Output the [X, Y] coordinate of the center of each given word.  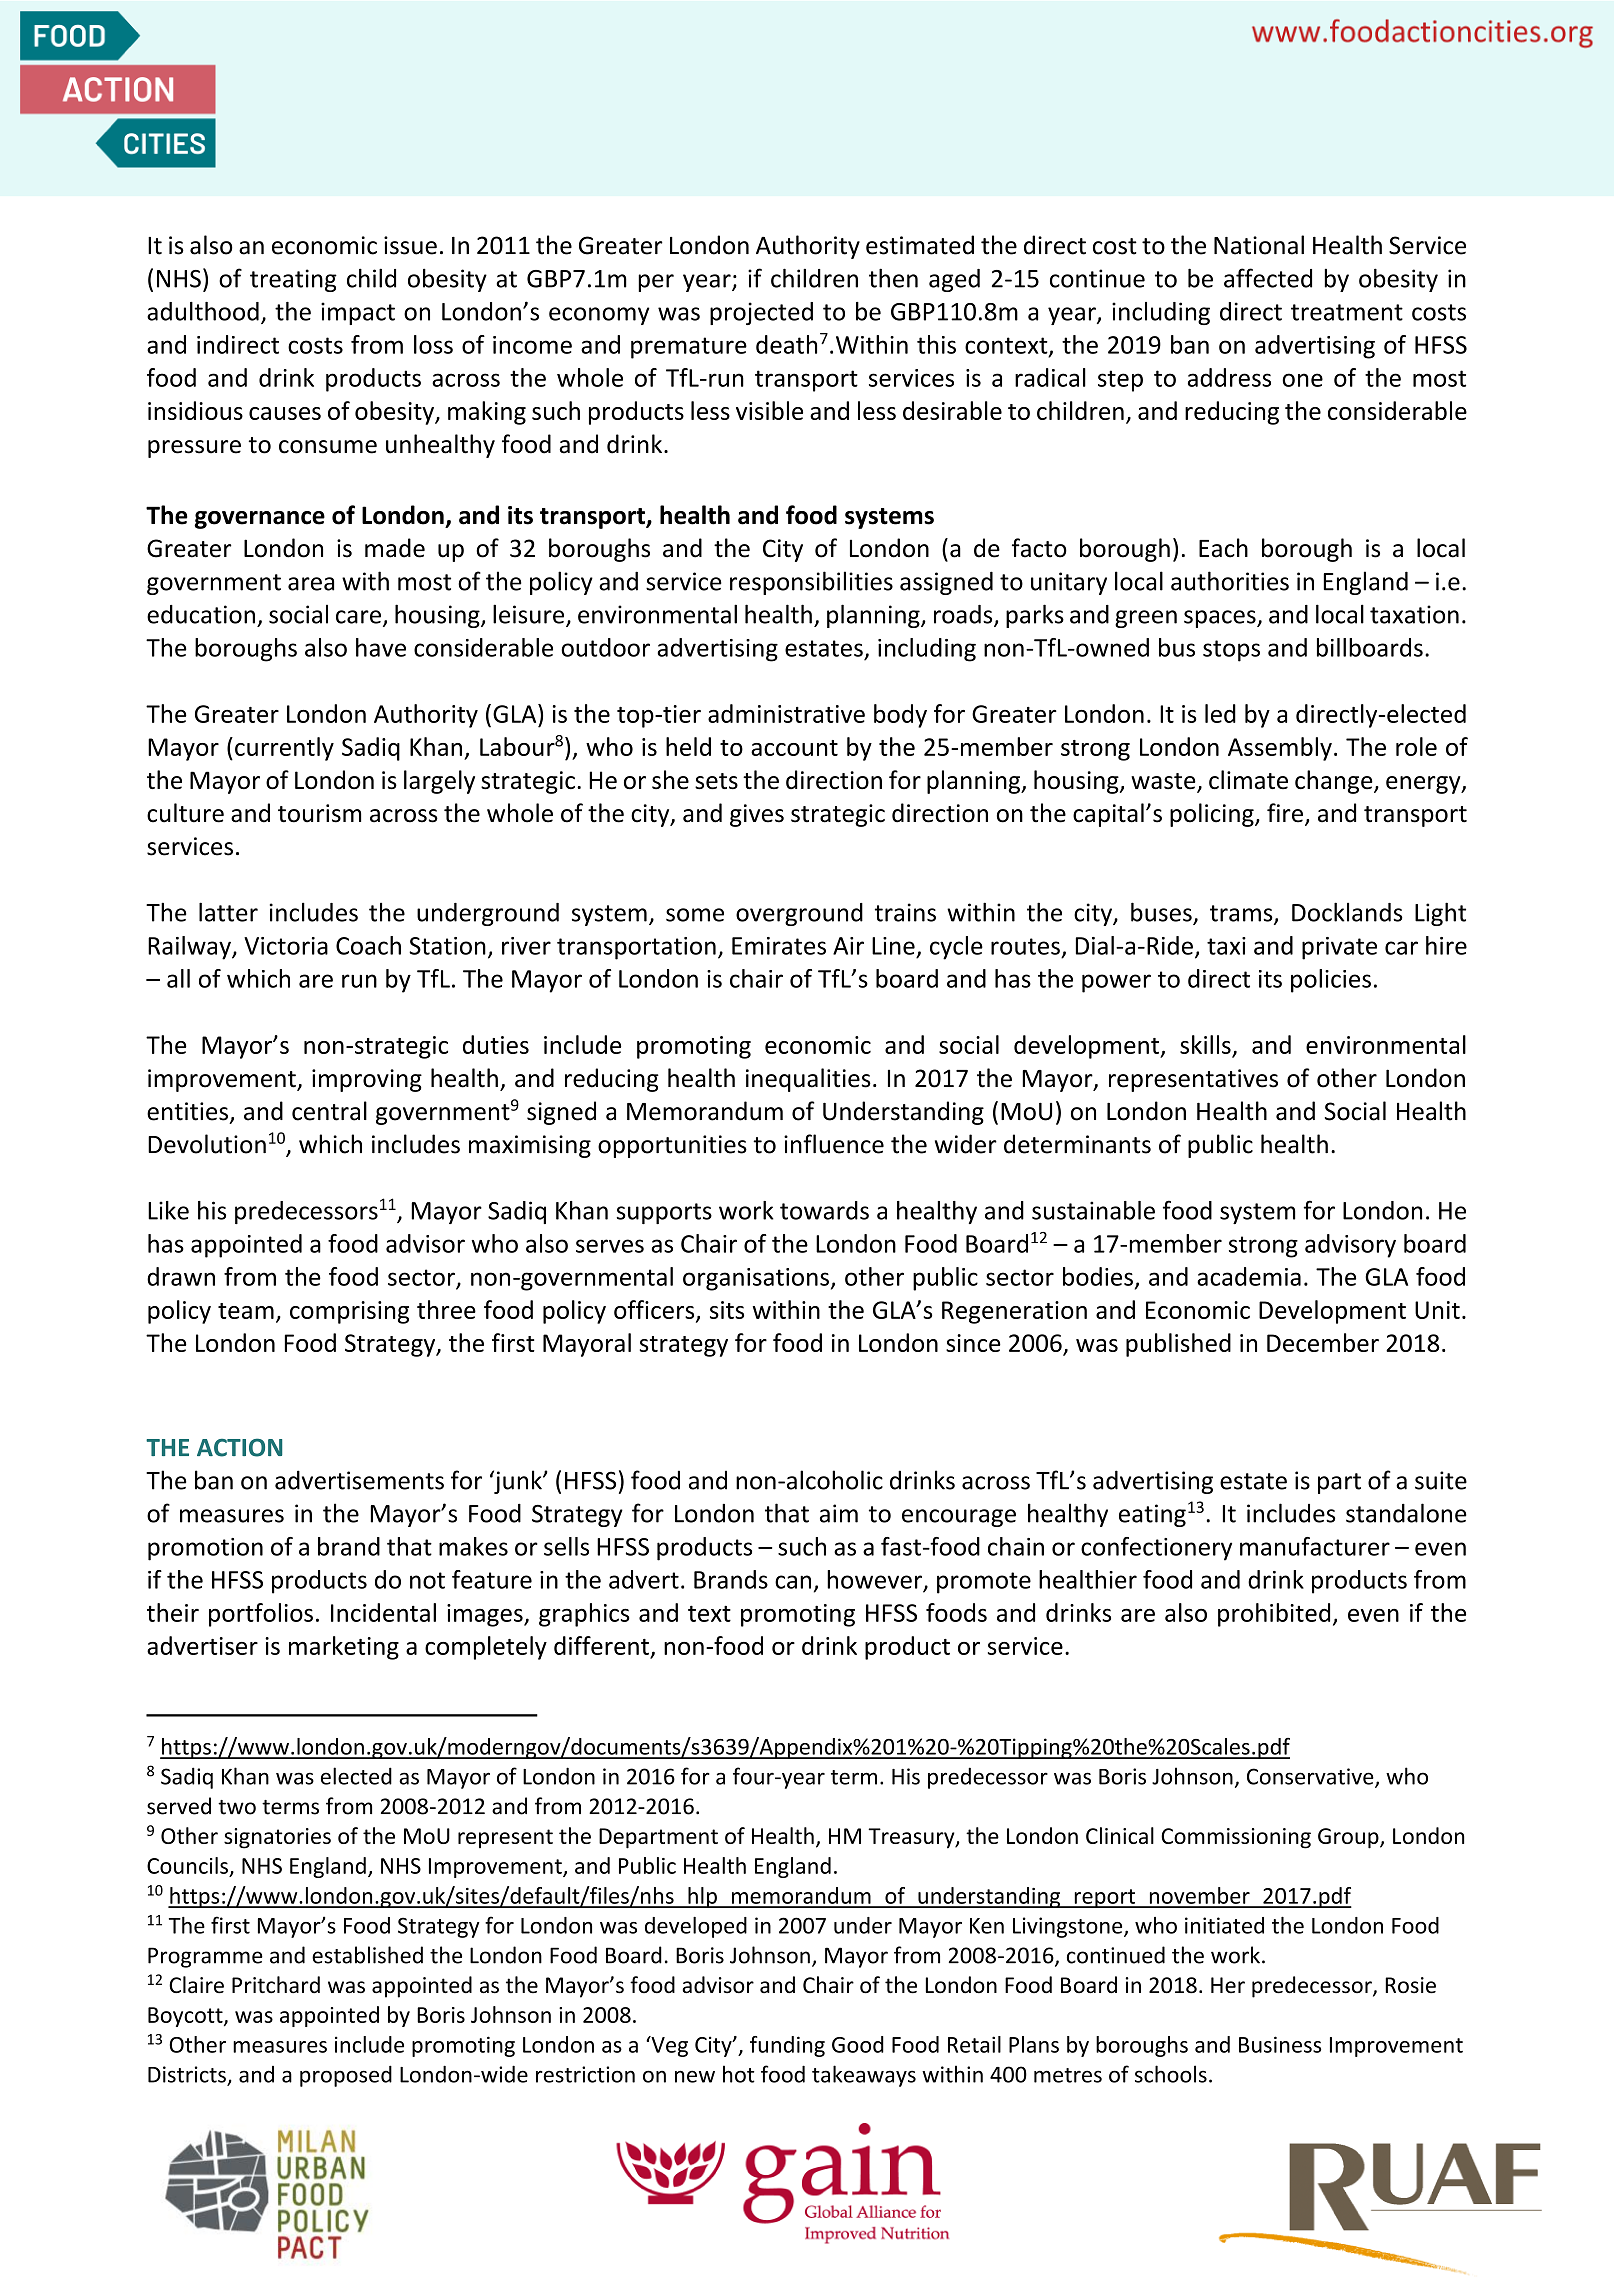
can [793, 1582]
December [1323, 1342]
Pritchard [276, 1985]
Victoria [286, 946]
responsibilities [811, 583]
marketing [344, 1648]
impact [358, 313]
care [358, 617]
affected [1268, 278]
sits [727, 1310]
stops [1231, 651]
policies [1331, 981]
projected [761, 313]
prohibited [1274, 1615]
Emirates [779, 946]
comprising [349, 1312]
